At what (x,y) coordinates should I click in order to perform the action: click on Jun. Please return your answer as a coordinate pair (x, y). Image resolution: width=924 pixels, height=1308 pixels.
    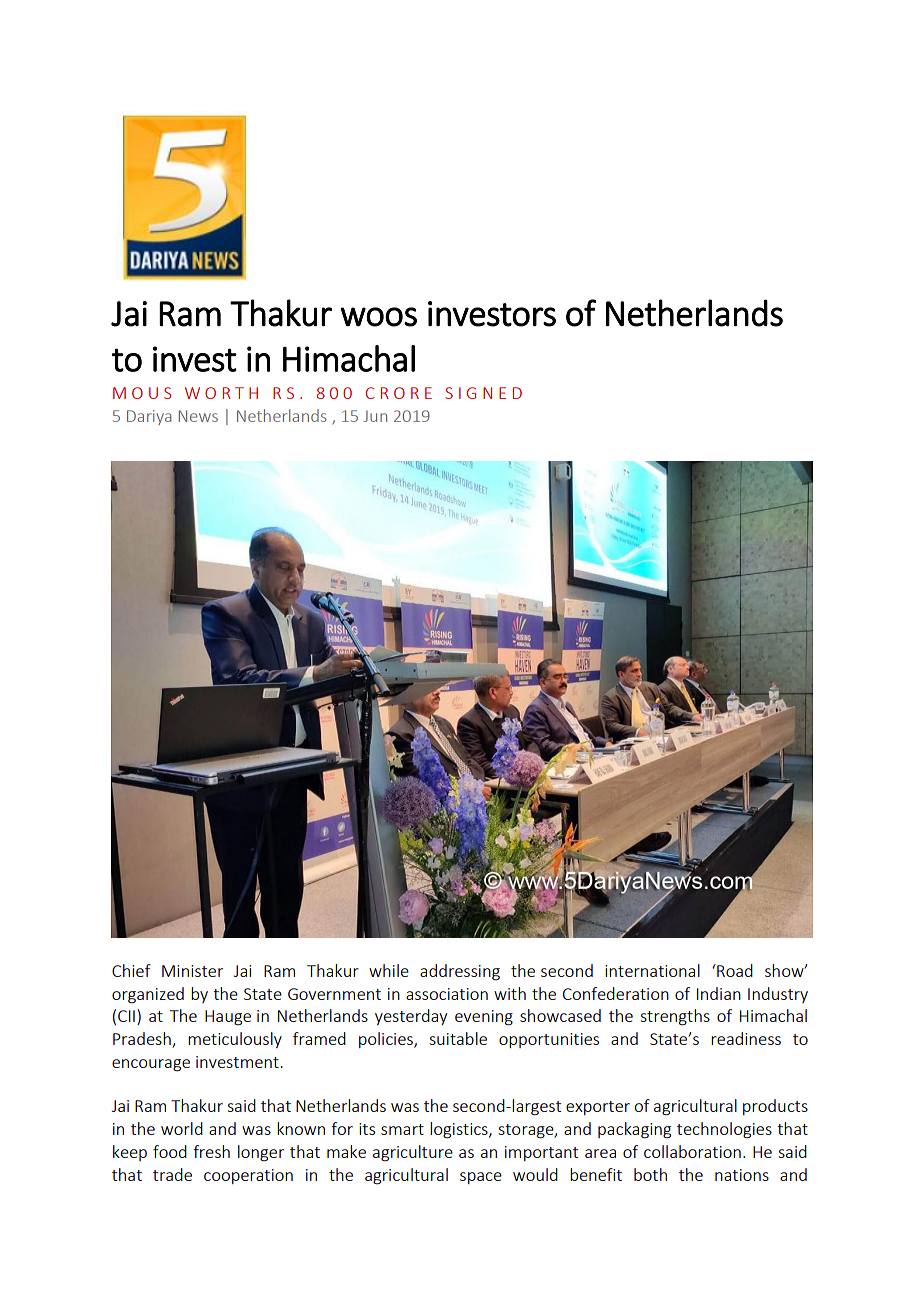
    Looking at the image, I should click on (375, 416).
